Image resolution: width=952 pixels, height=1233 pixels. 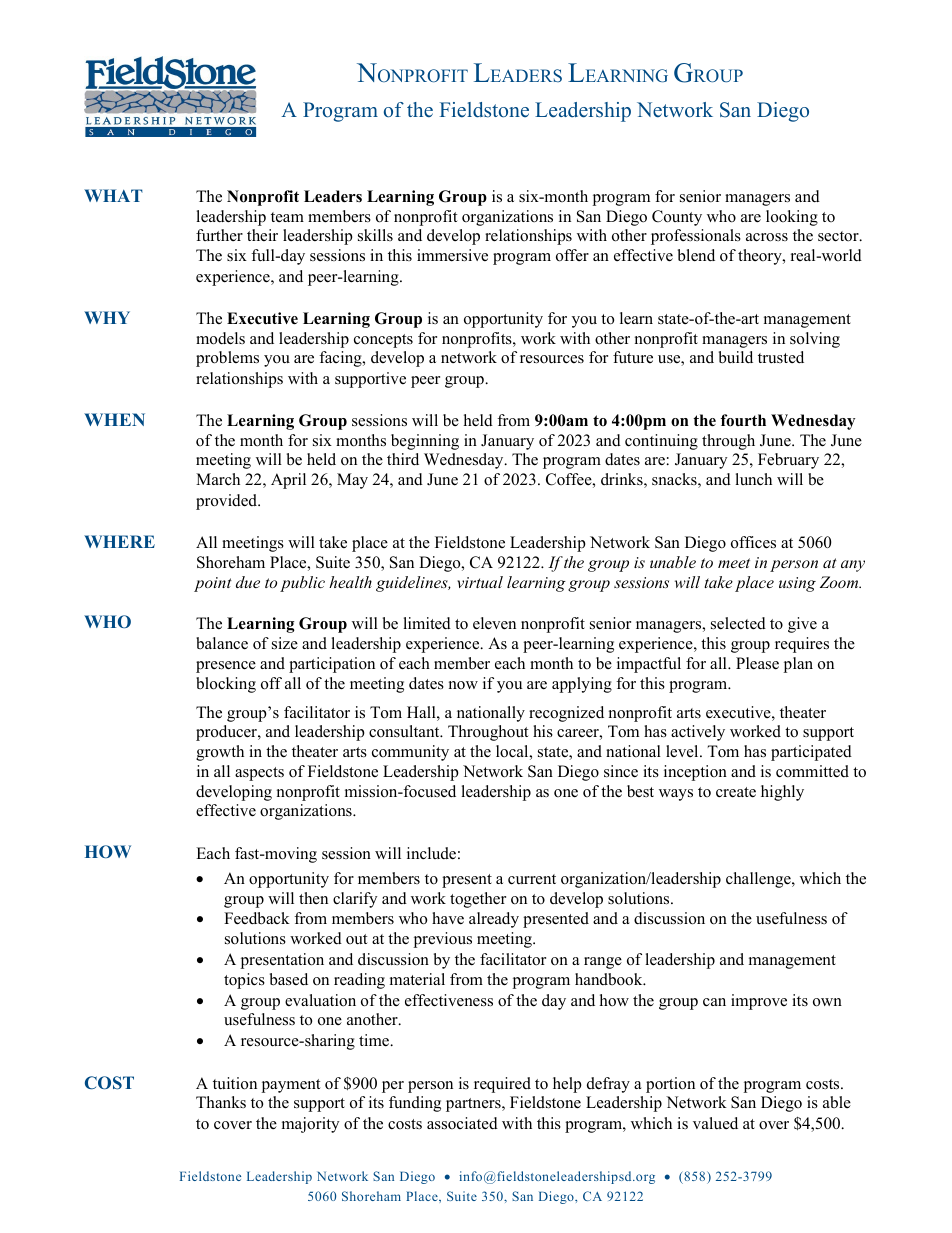 I want to click on March, so click(x=218, y=479).
